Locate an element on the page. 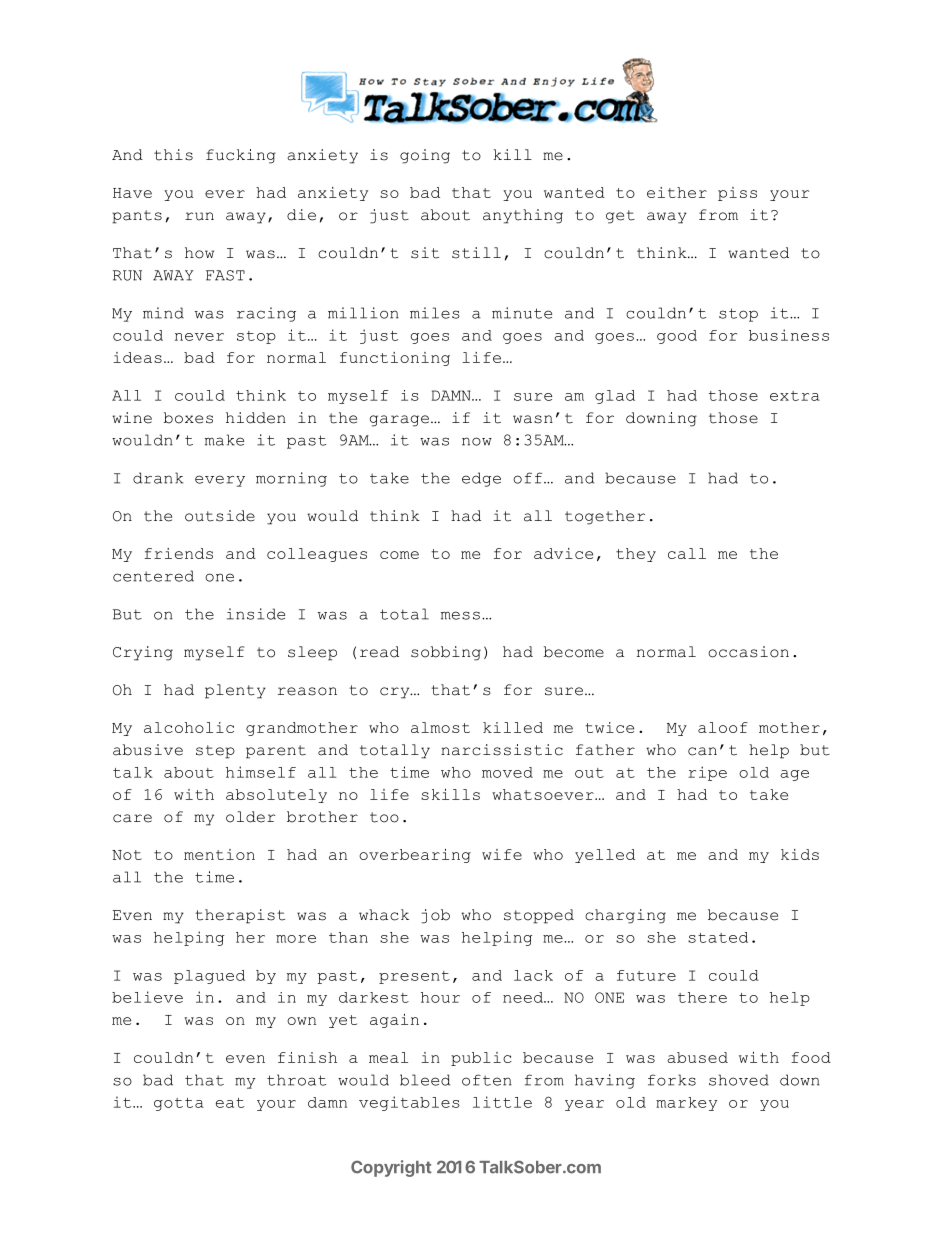 The image size is (952, 1233). either is located at coordinates (677, 192).
